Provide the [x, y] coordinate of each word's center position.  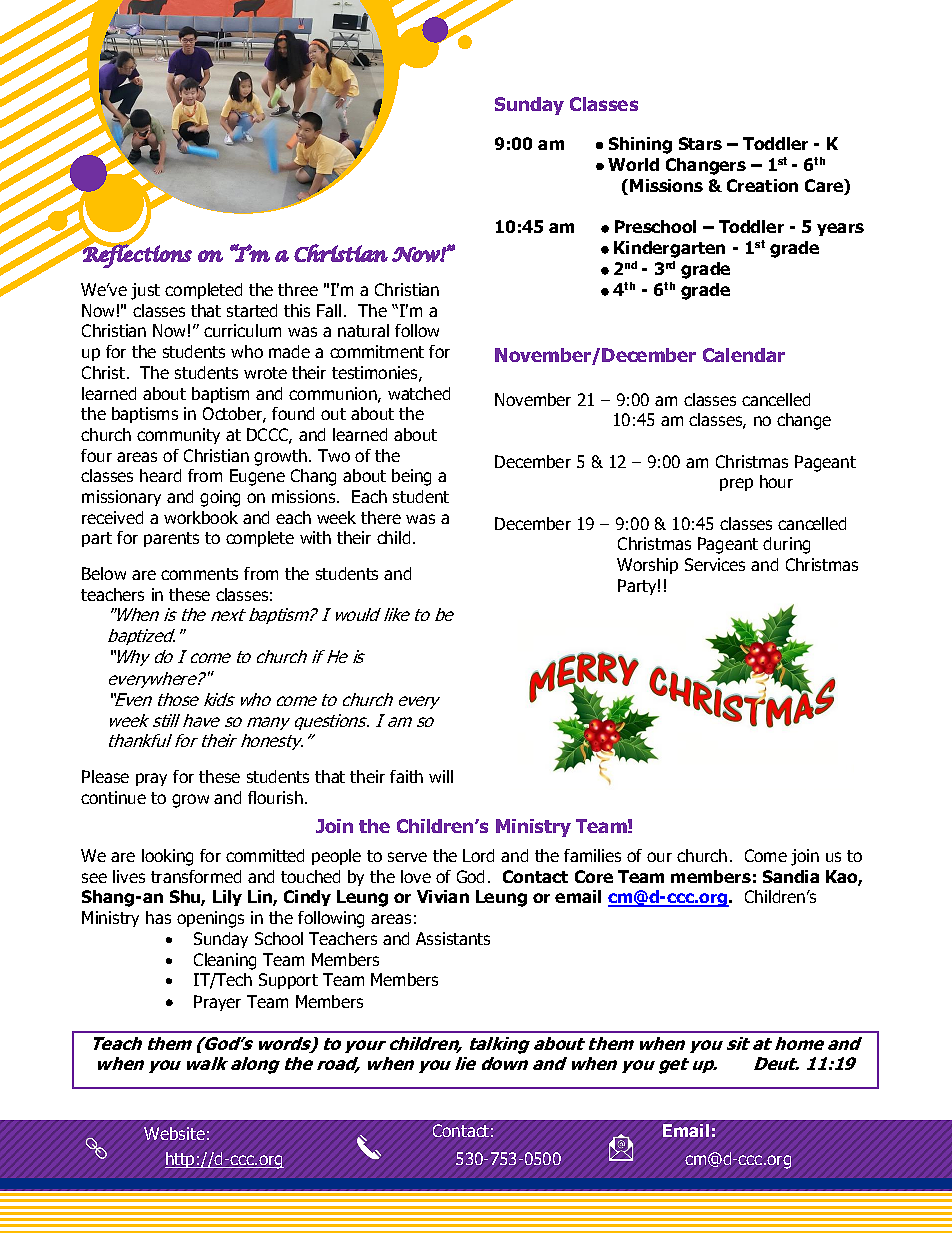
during [786, 545]
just [145, 291]
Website [174, 1133]
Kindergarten [669, 249]
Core [594, 876]
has [158, 917]
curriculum [242, 330]
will [441, 776]
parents [171, 539]
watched [419, 393]
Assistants [453, 938]
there [381, 517]
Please [105, 776]
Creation [762, 185]
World [633, 164]
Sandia [791, 876]
